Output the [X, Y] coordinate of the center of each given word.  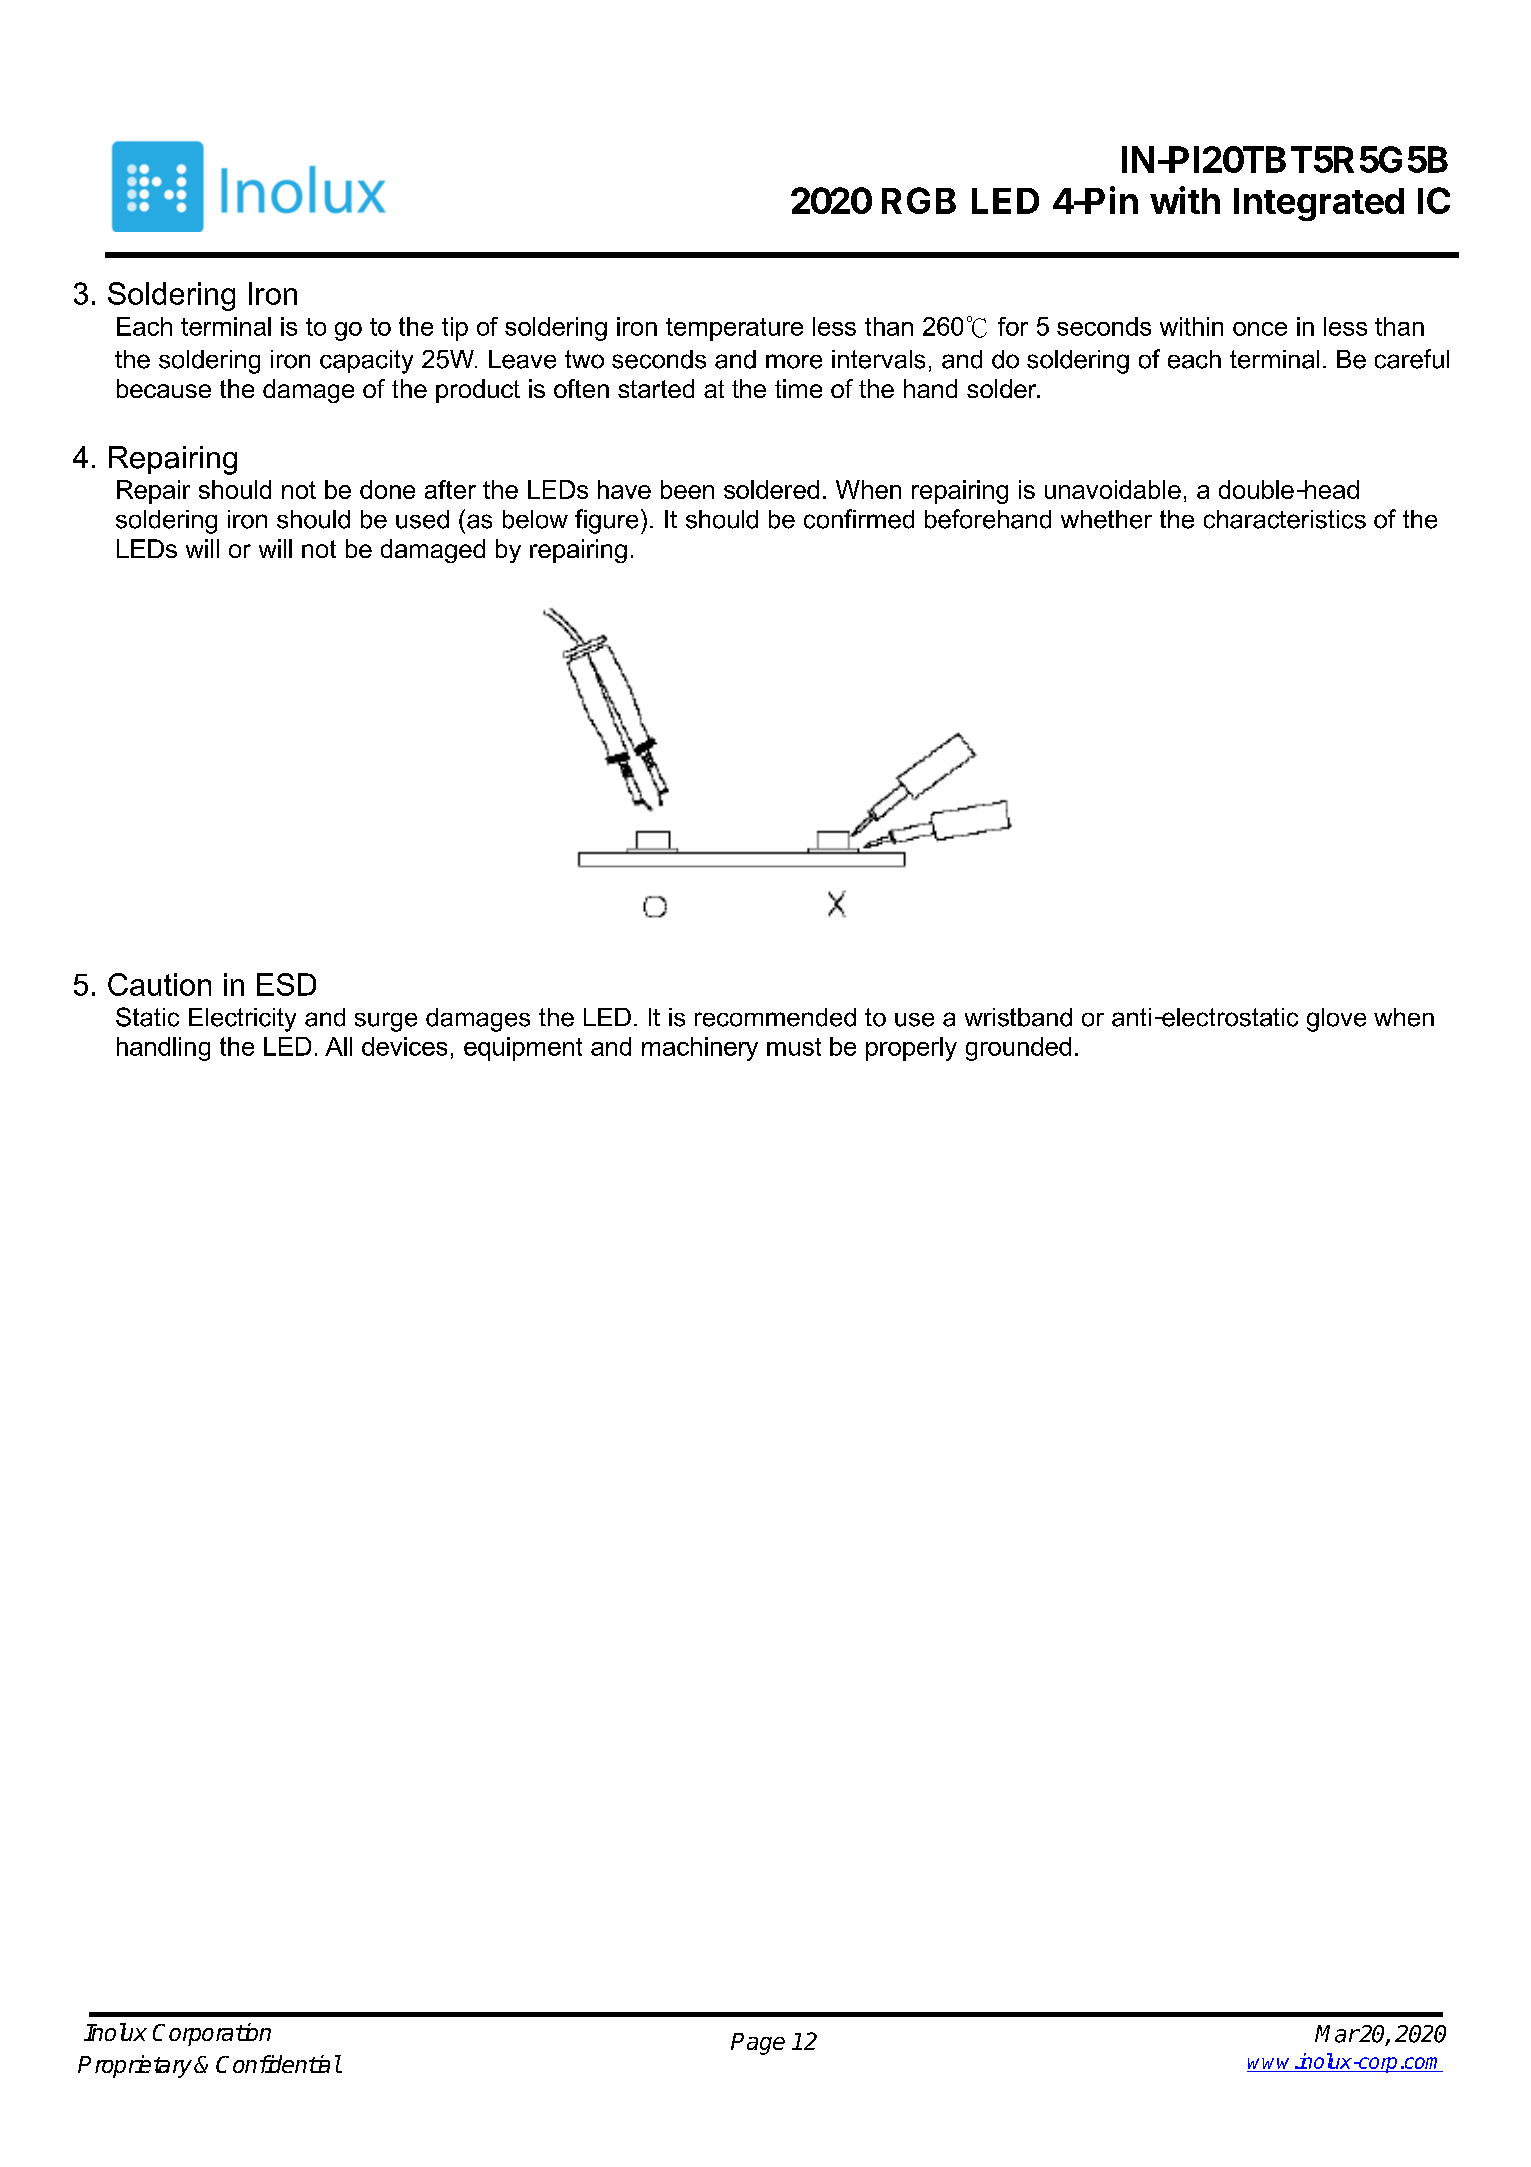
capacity [366, 362]
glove [1336, 1020]
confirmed [859, 519]
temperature [734, 329]
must [794, 1047]
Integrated [1319, 204]
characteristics [1285, 519]
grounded [1018, 1049]
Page [758, 2044]
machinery [700, 1049]
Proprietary [135, 2066]
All [338, 1046]
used [422, 519]
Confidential [278, 2064]
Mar [1337, 2034]
